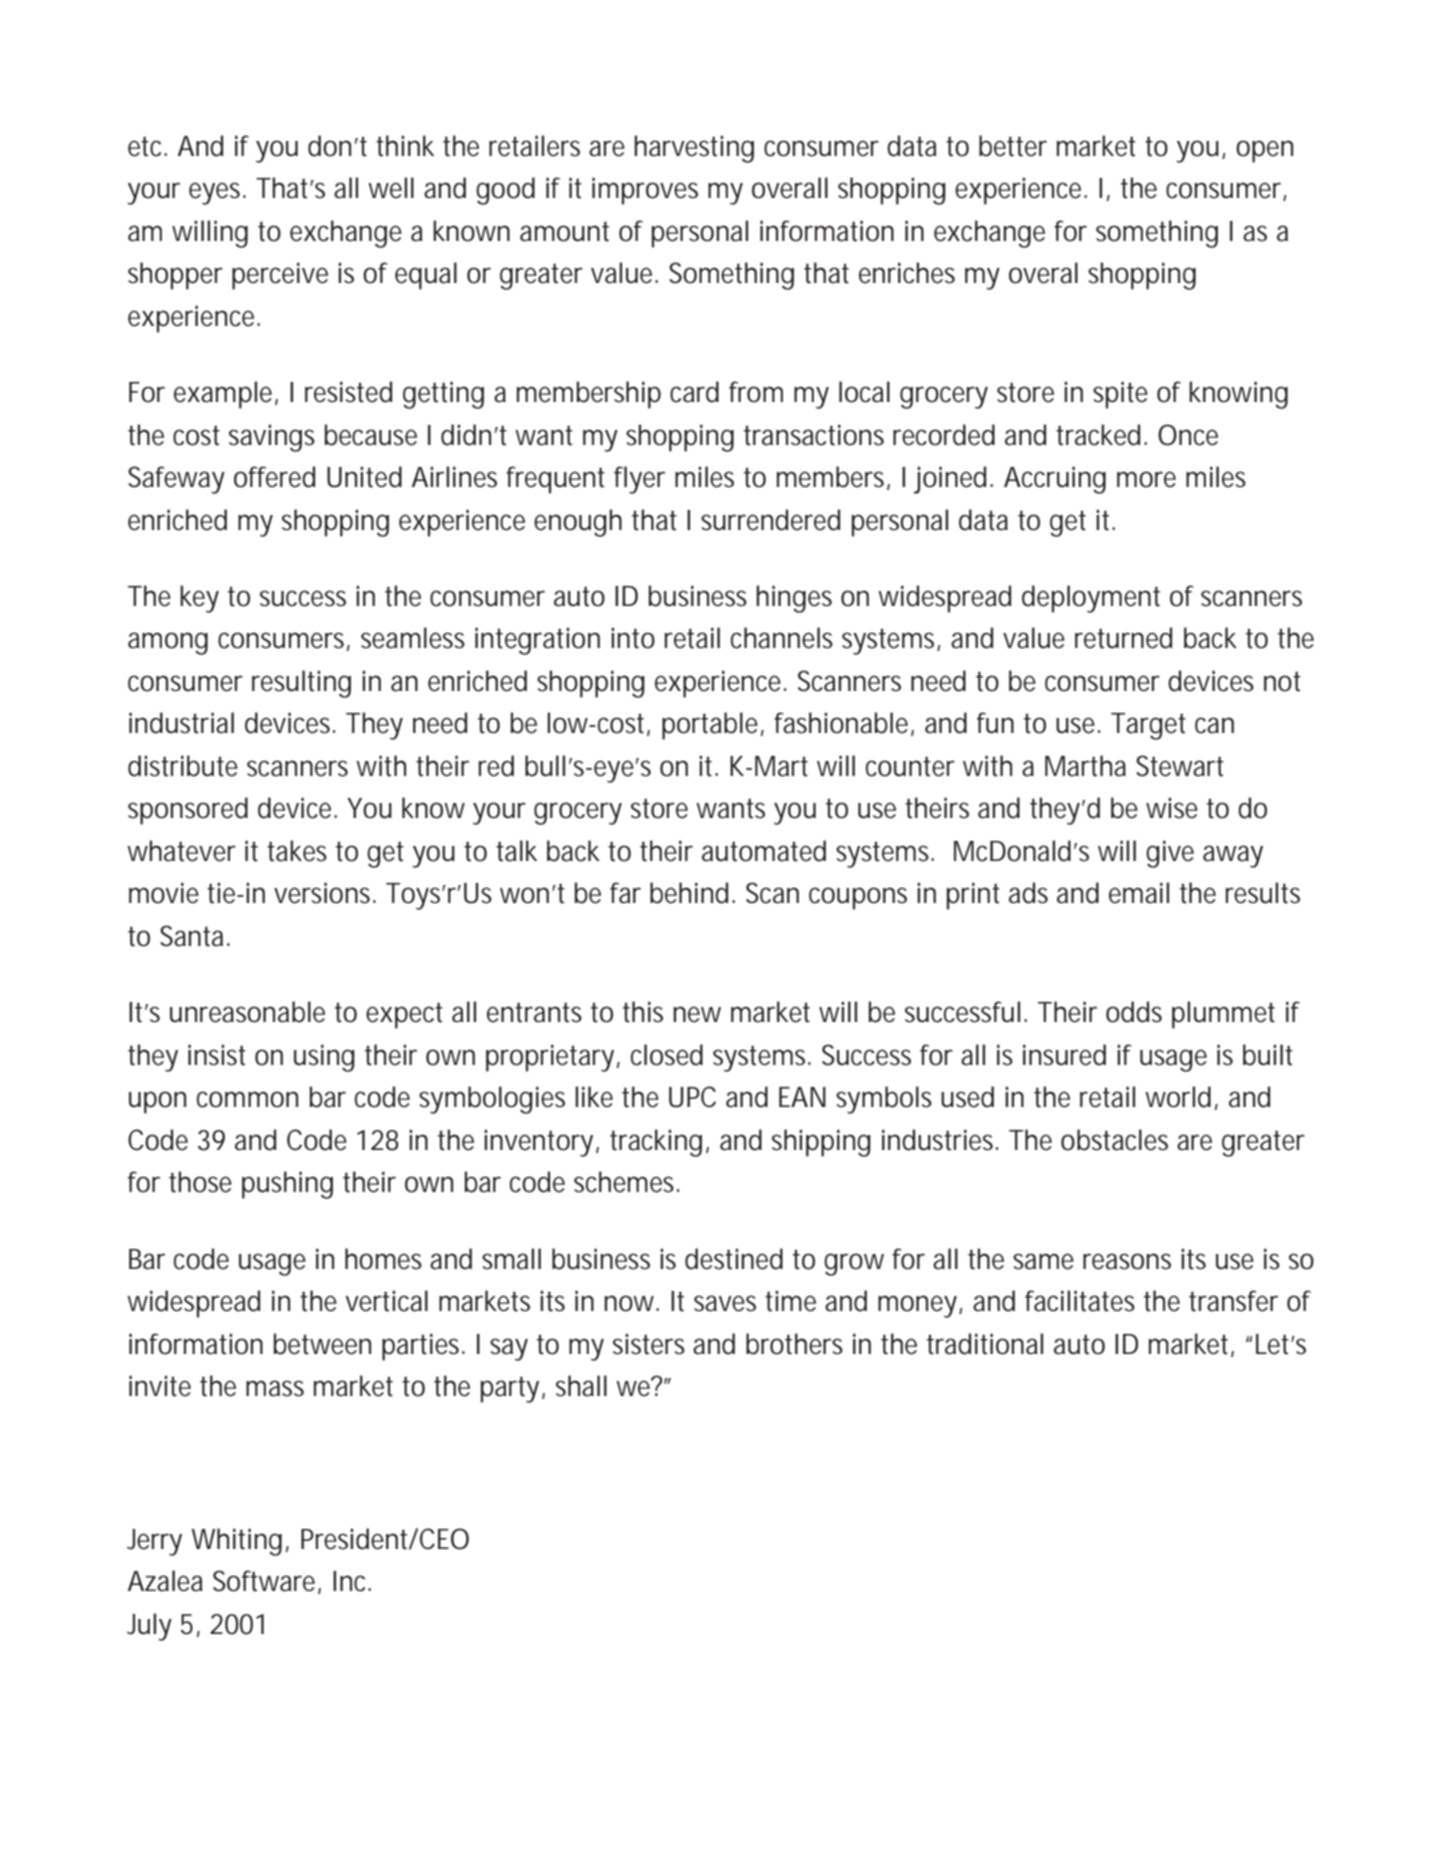  What do you see at coordinates (325, 893) in the document?
I see `versions` at bounding box center [325, 893].
